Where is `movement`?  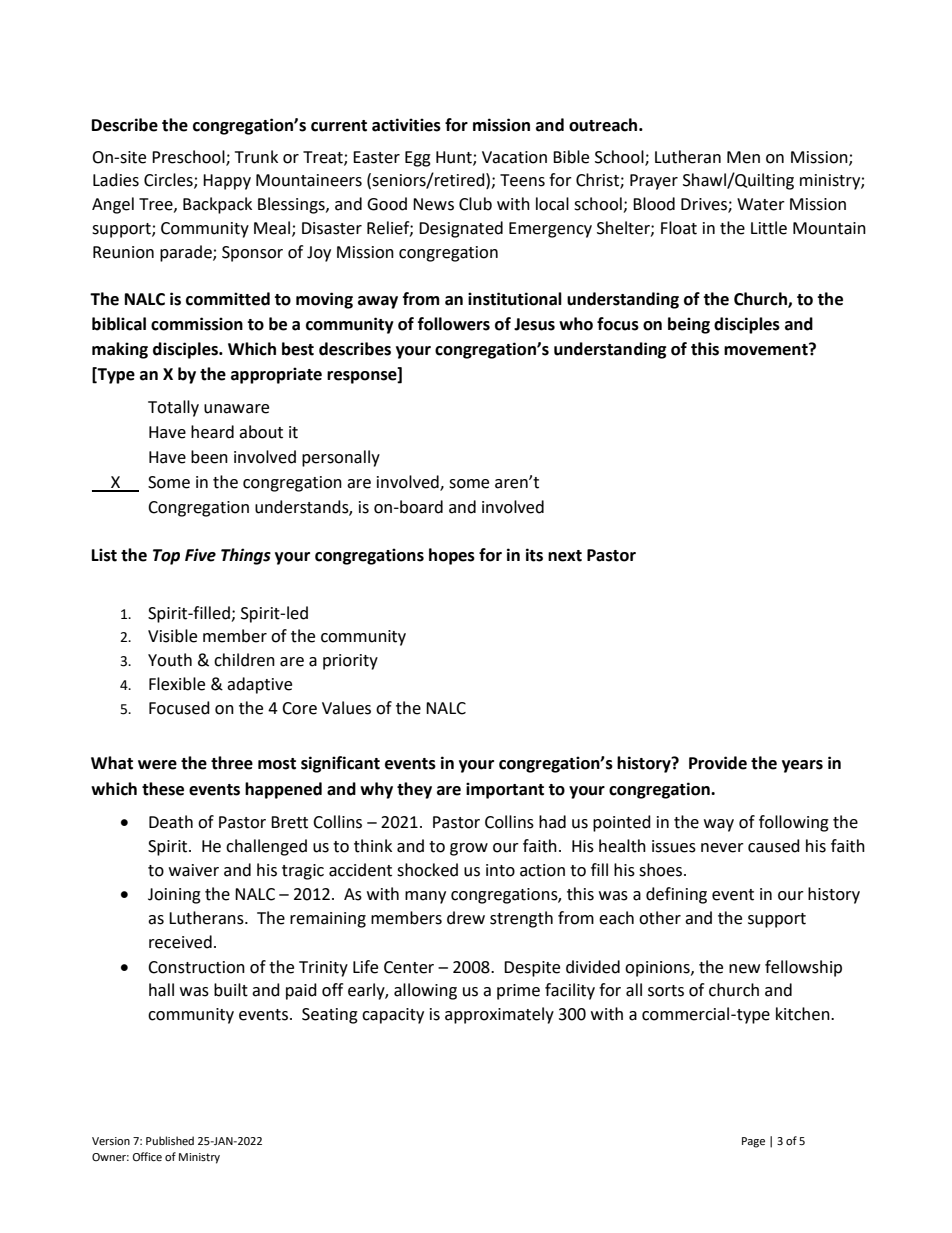 movement is located at coordinates (767, 349).
